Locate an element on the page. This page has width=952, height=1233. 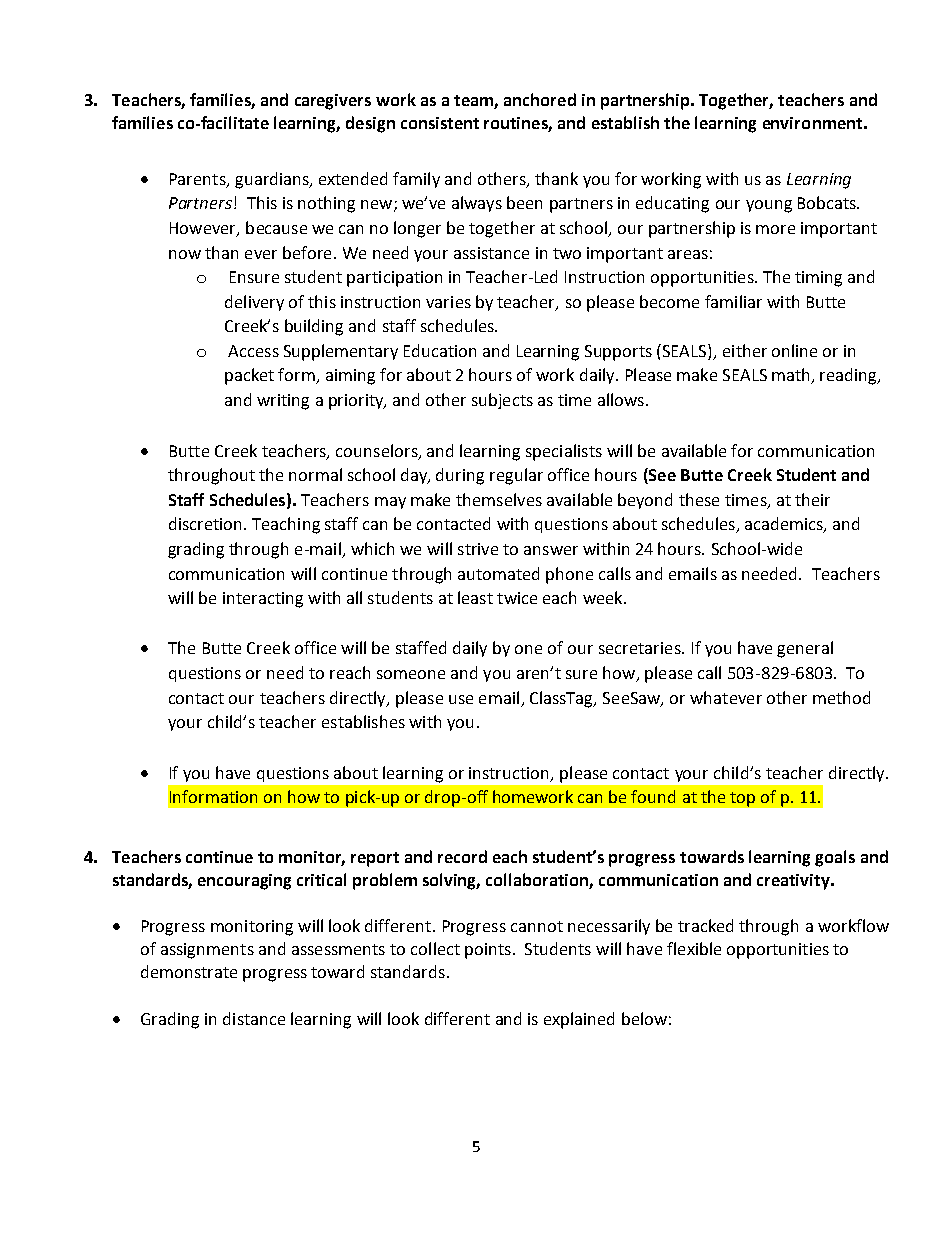
twice is located at coordinates (517, 598).
